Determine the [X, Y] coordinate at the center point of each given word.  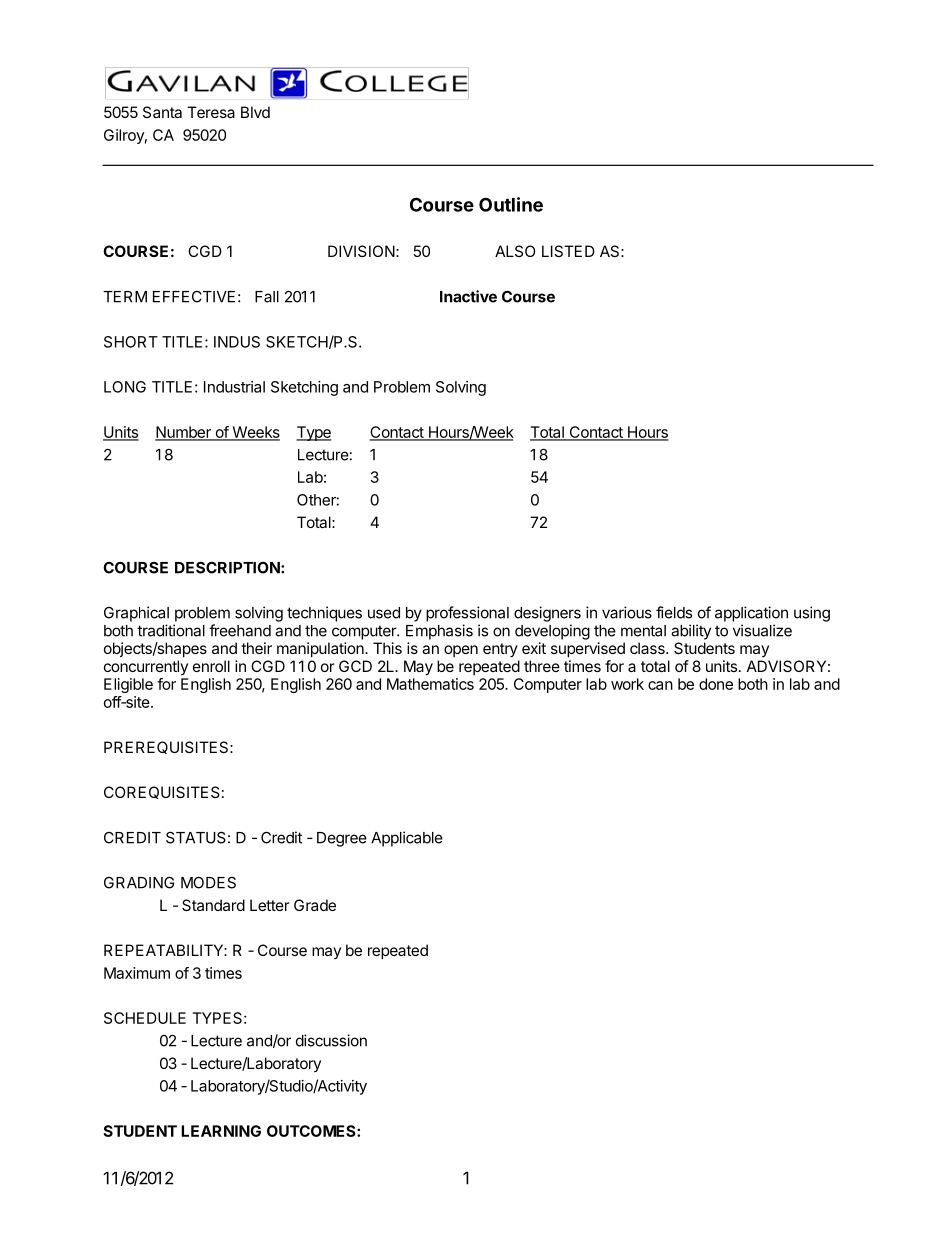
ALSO [515, 251]
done [716, 684]
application [751, 614]
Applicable [407, 839]
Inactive [468, 296]
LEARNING [221, 1131]
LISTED [568, 251]
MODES [208, 882]
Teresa [211, 112]
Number [184, 433]
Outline [511, 204]
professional [467, 614]
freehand [240, 630]
